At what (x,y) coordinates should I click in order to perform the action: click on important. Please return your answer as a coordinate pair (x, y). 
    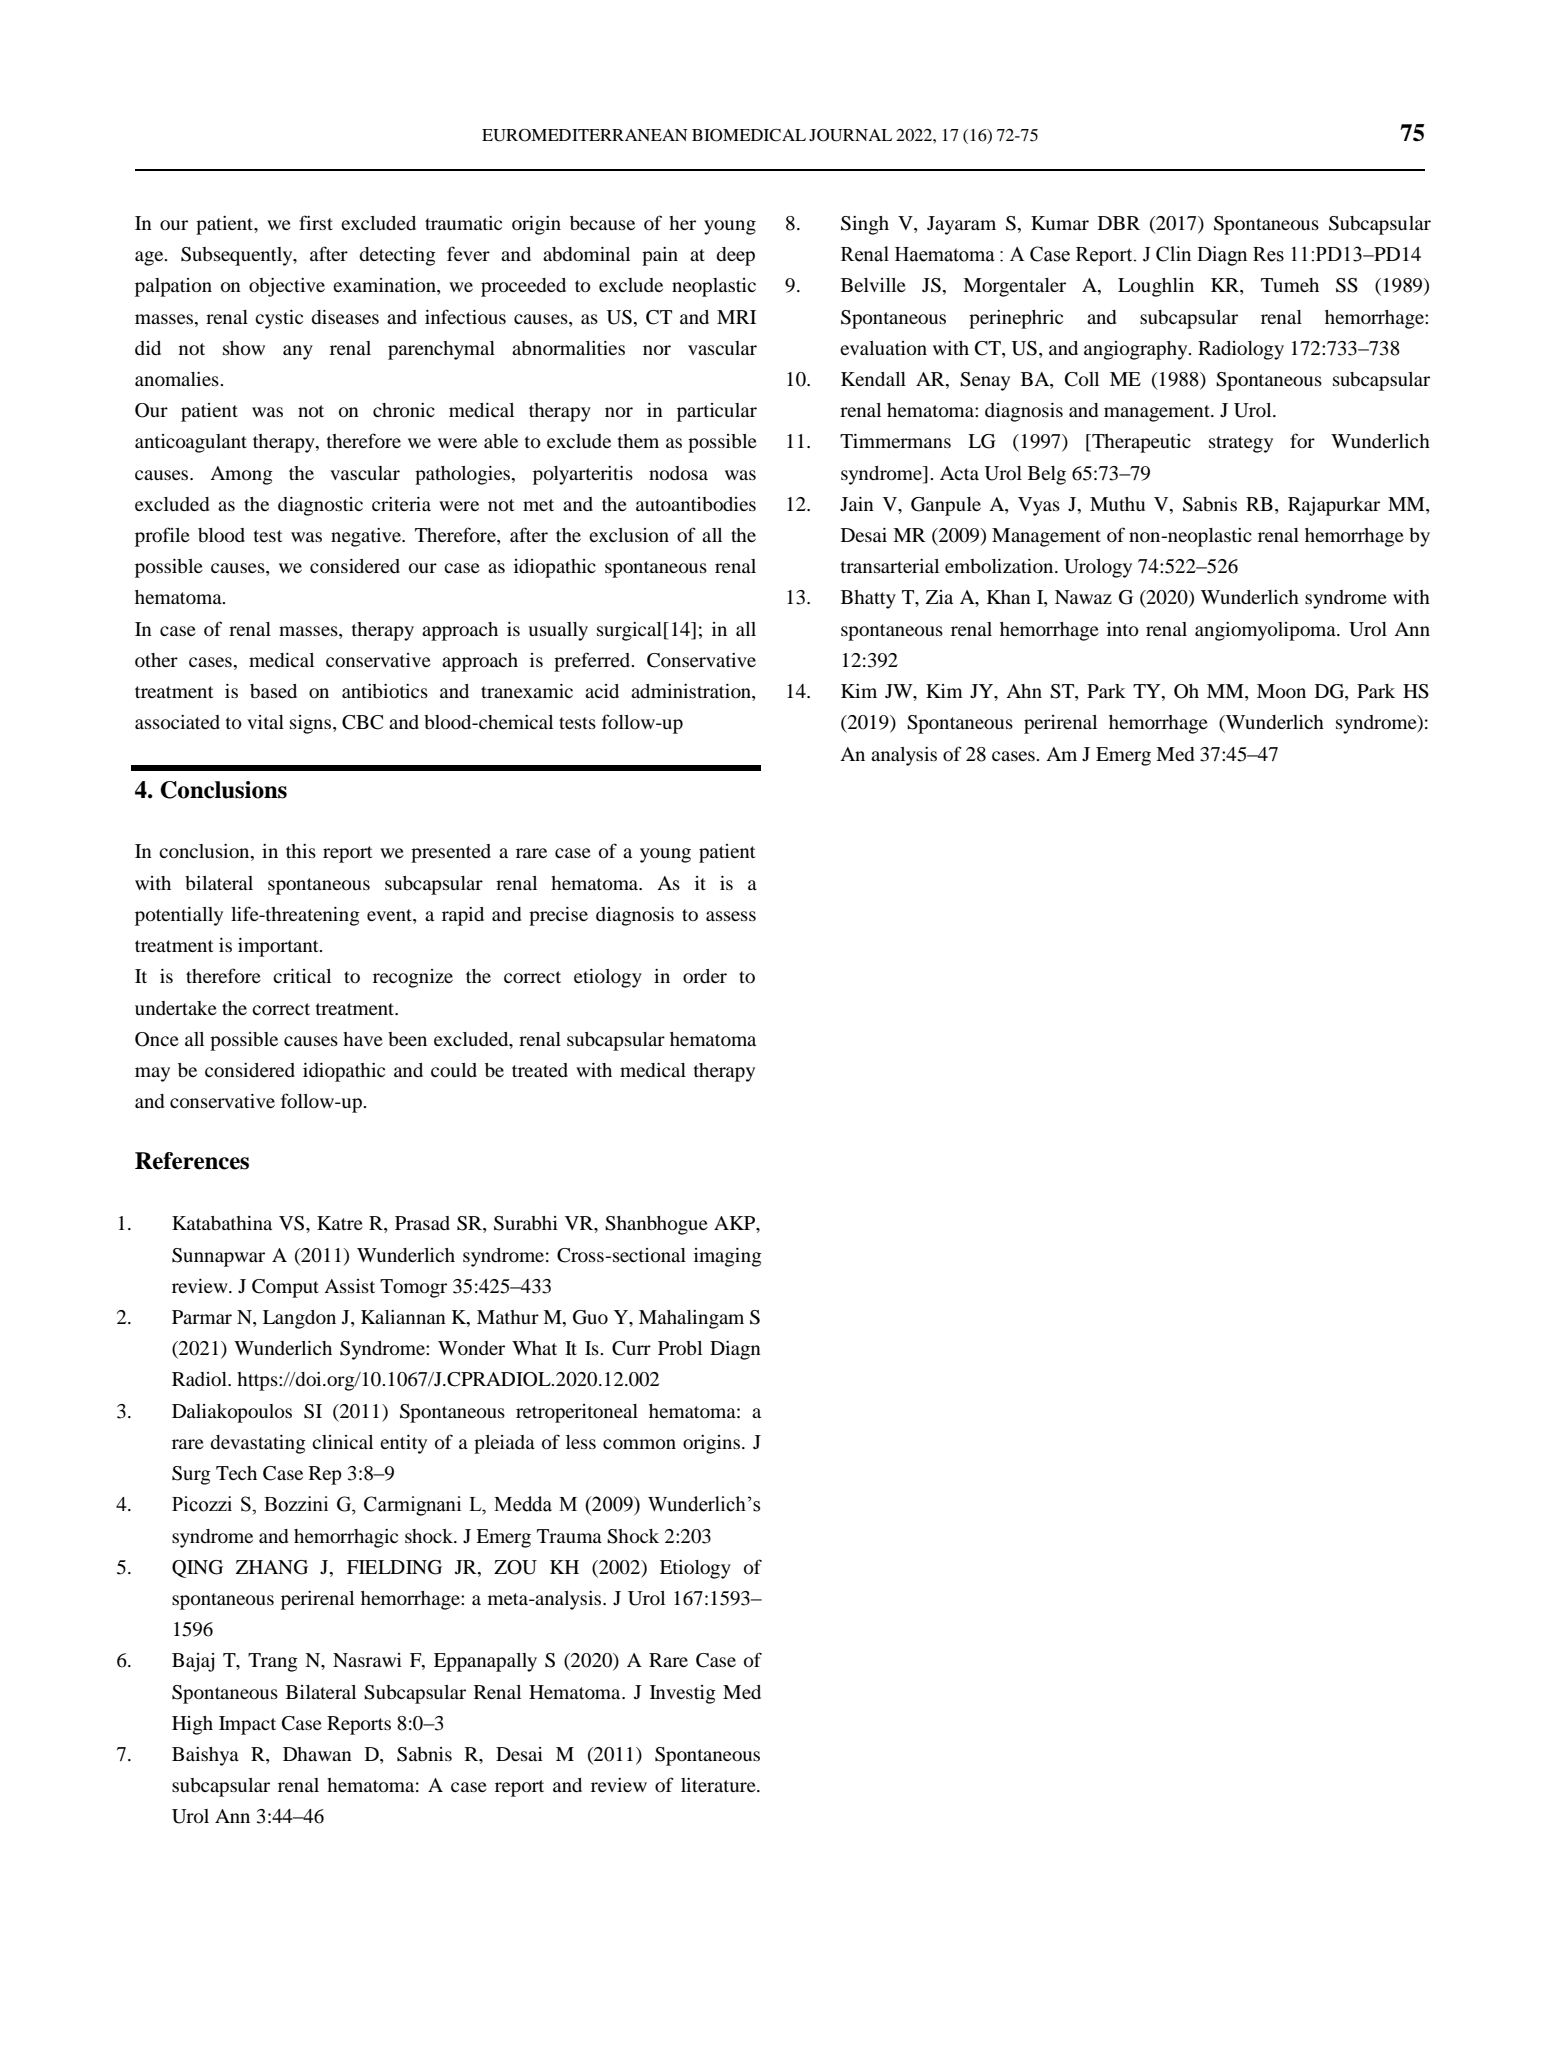
    Looking at the image, I should click on (279, 947).
